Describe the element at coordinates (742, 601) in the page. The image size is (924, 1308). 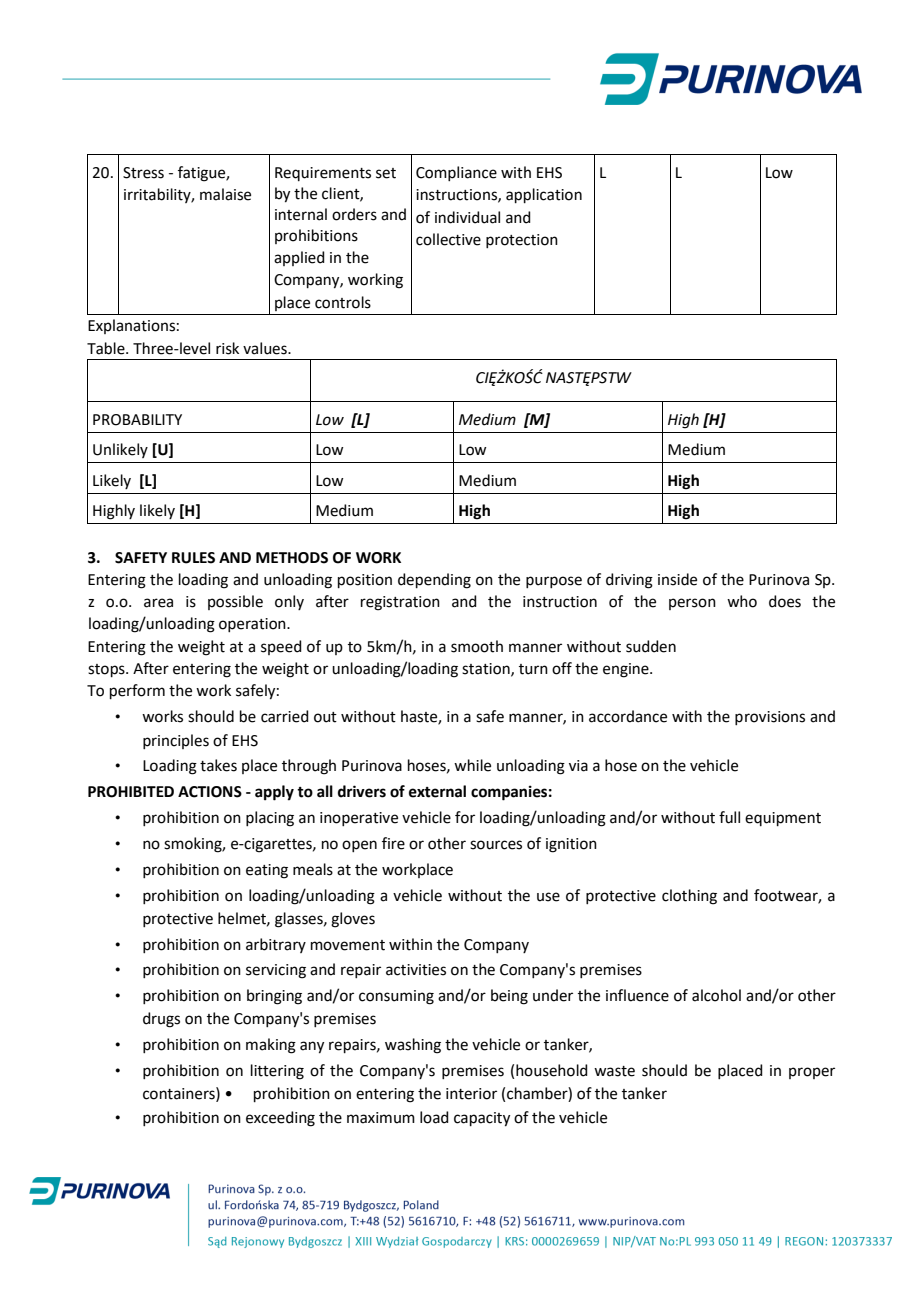
I see `who` at that location.
